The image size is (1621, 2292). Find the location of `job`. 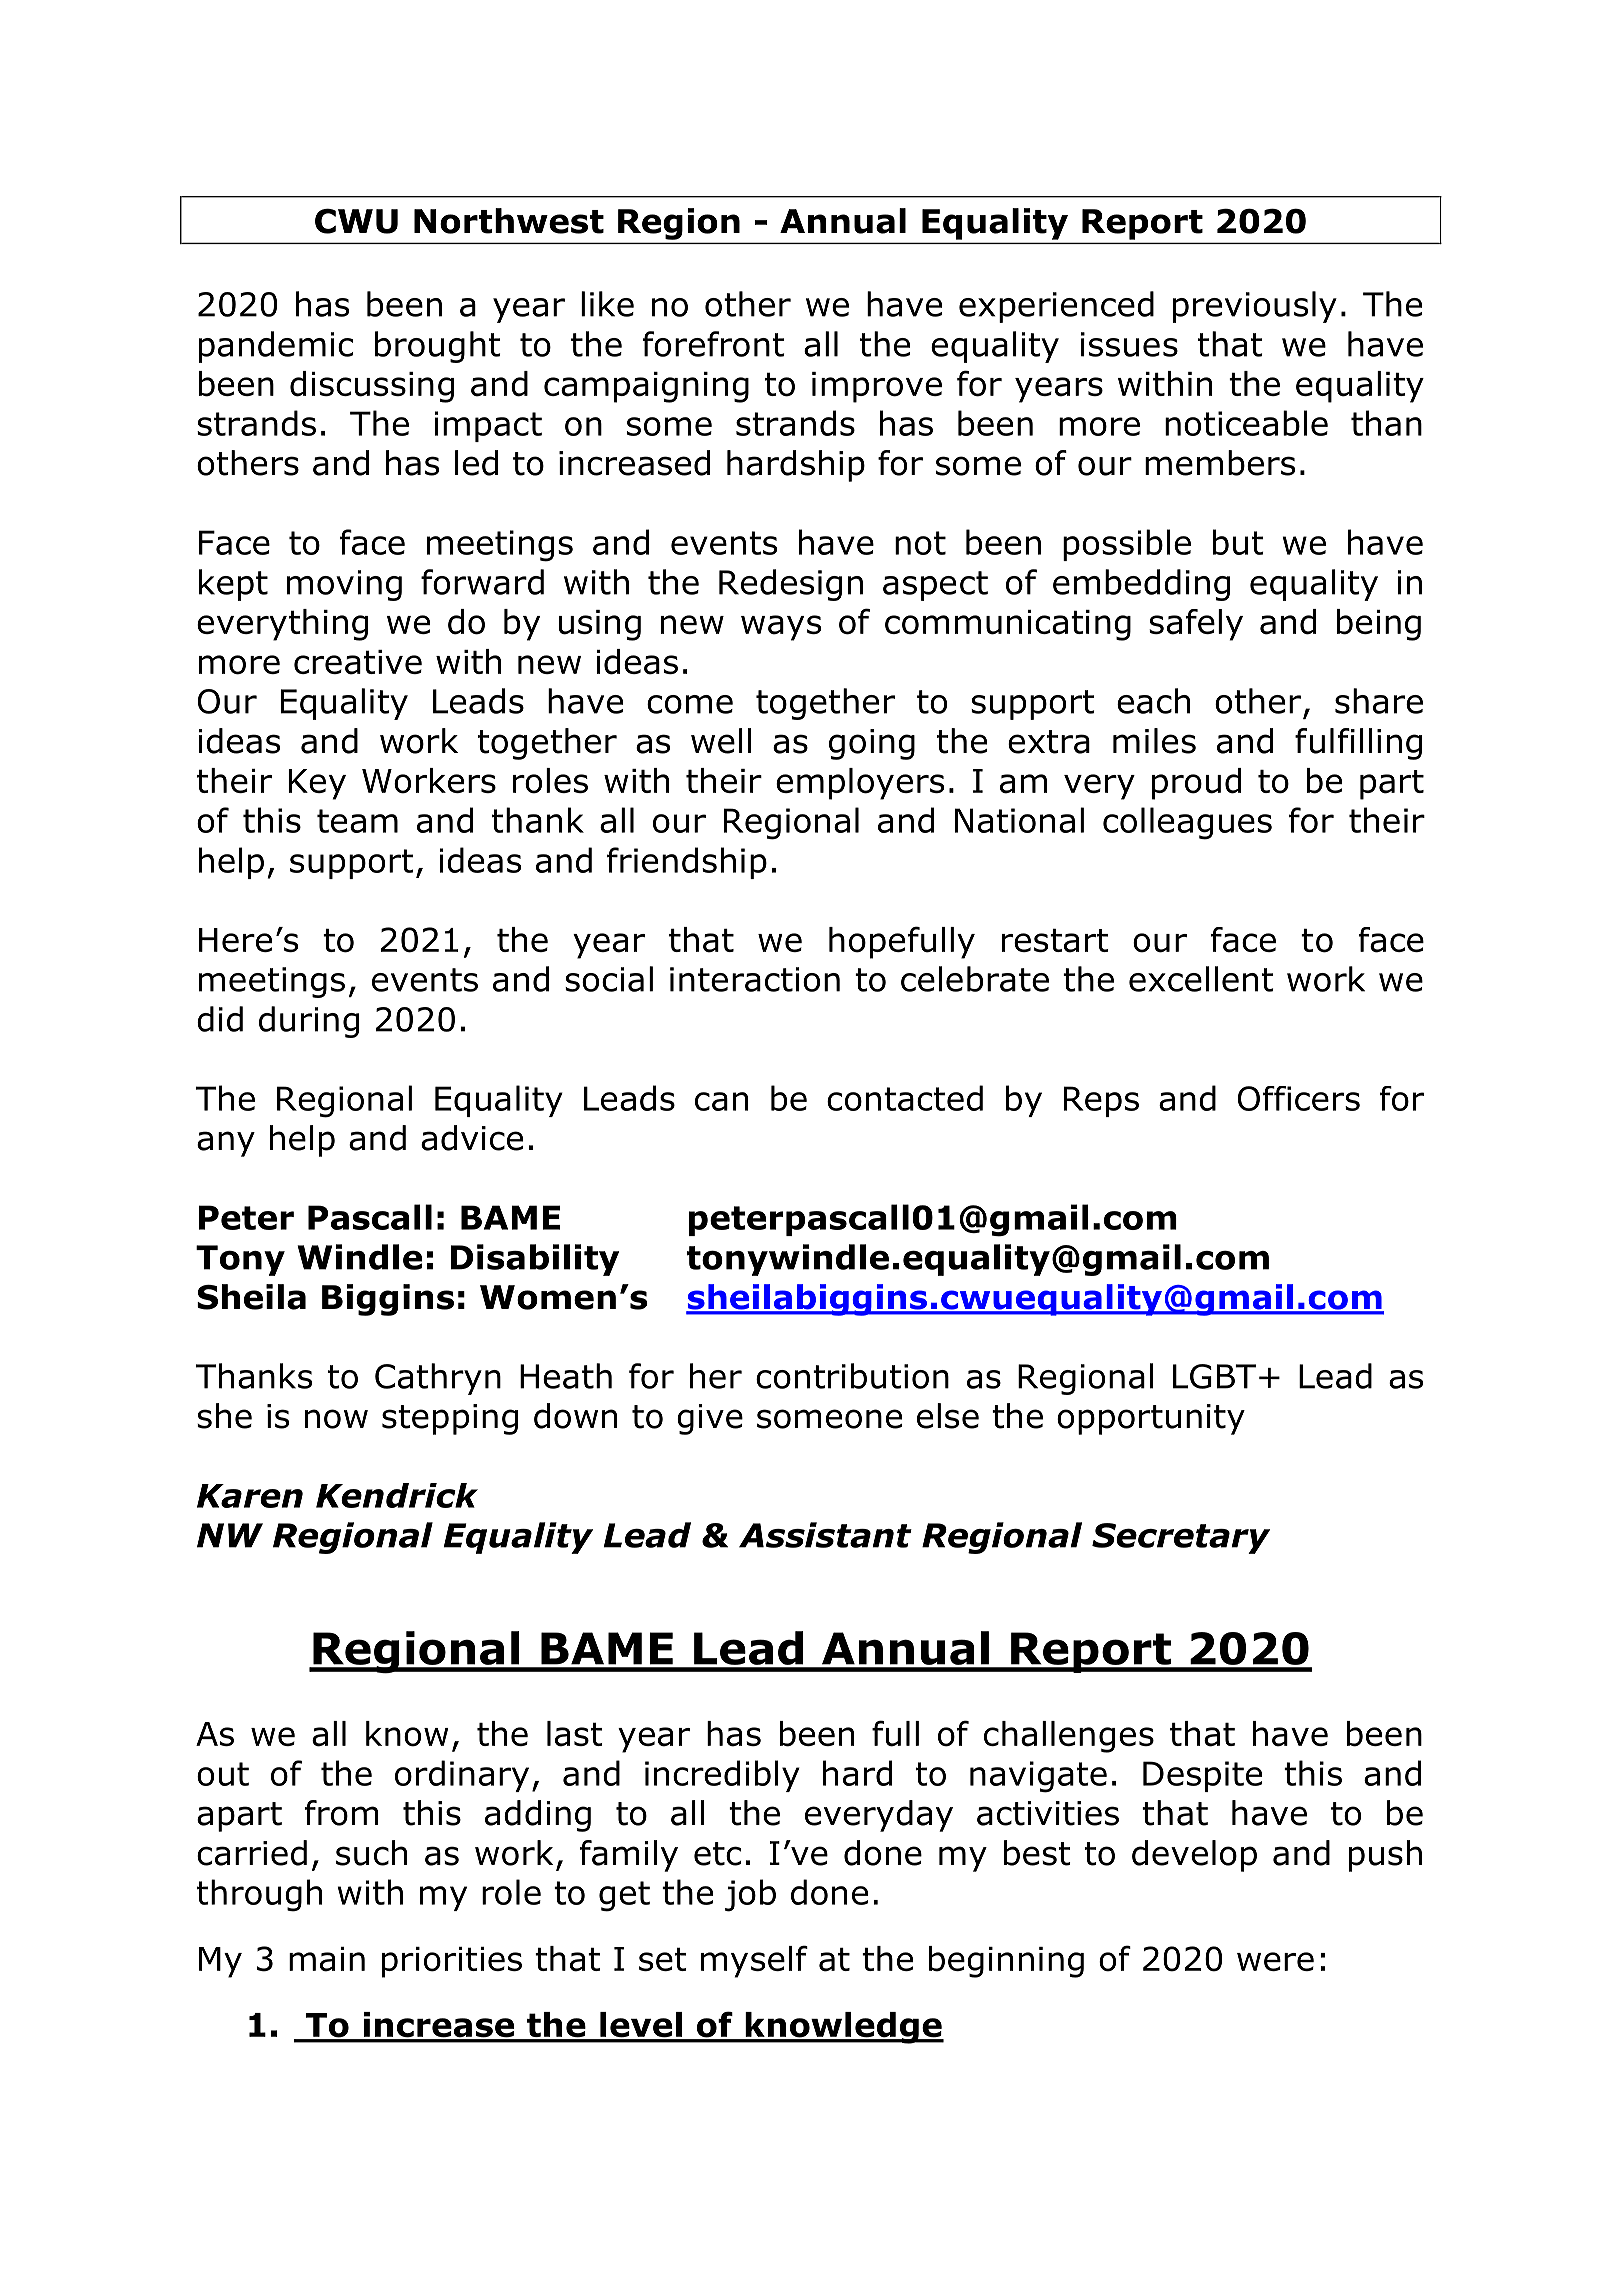

job is located at coordinates (750, 1895).
